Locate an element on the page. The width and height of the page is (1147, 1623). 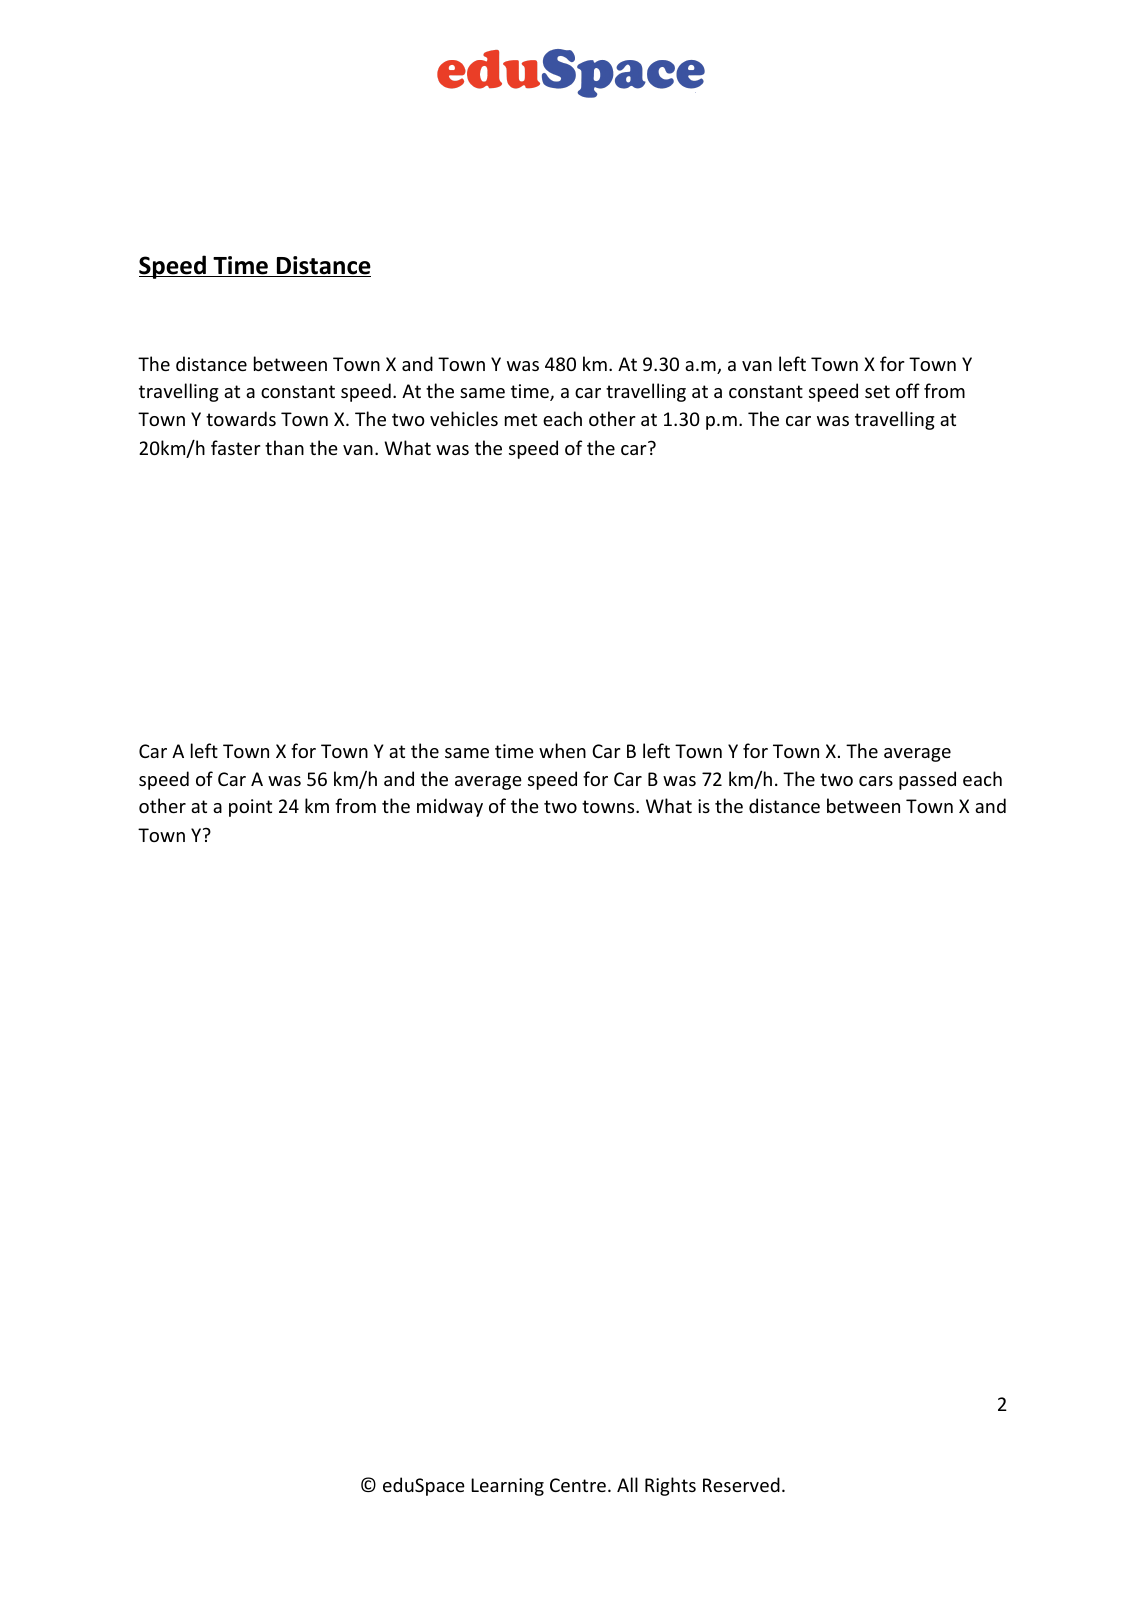
Learning is located at coordinates (507, 1487).
